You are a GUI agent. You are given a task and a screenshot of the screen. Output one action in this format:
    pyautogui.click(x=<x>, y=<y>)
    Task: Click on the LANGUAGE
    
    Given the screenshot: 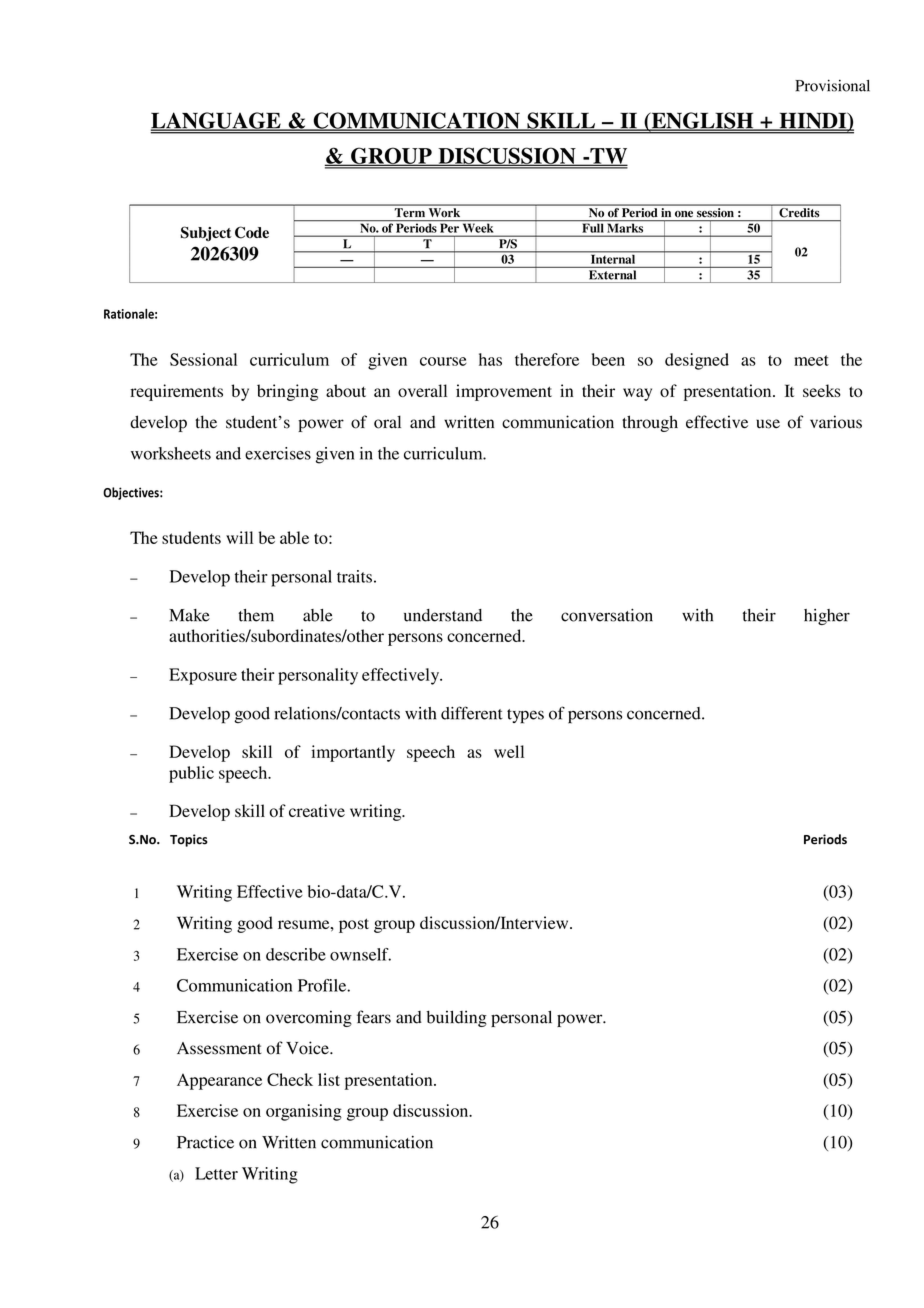 What is the action you would take?
    pyautogui.click(x=217, y=121)
